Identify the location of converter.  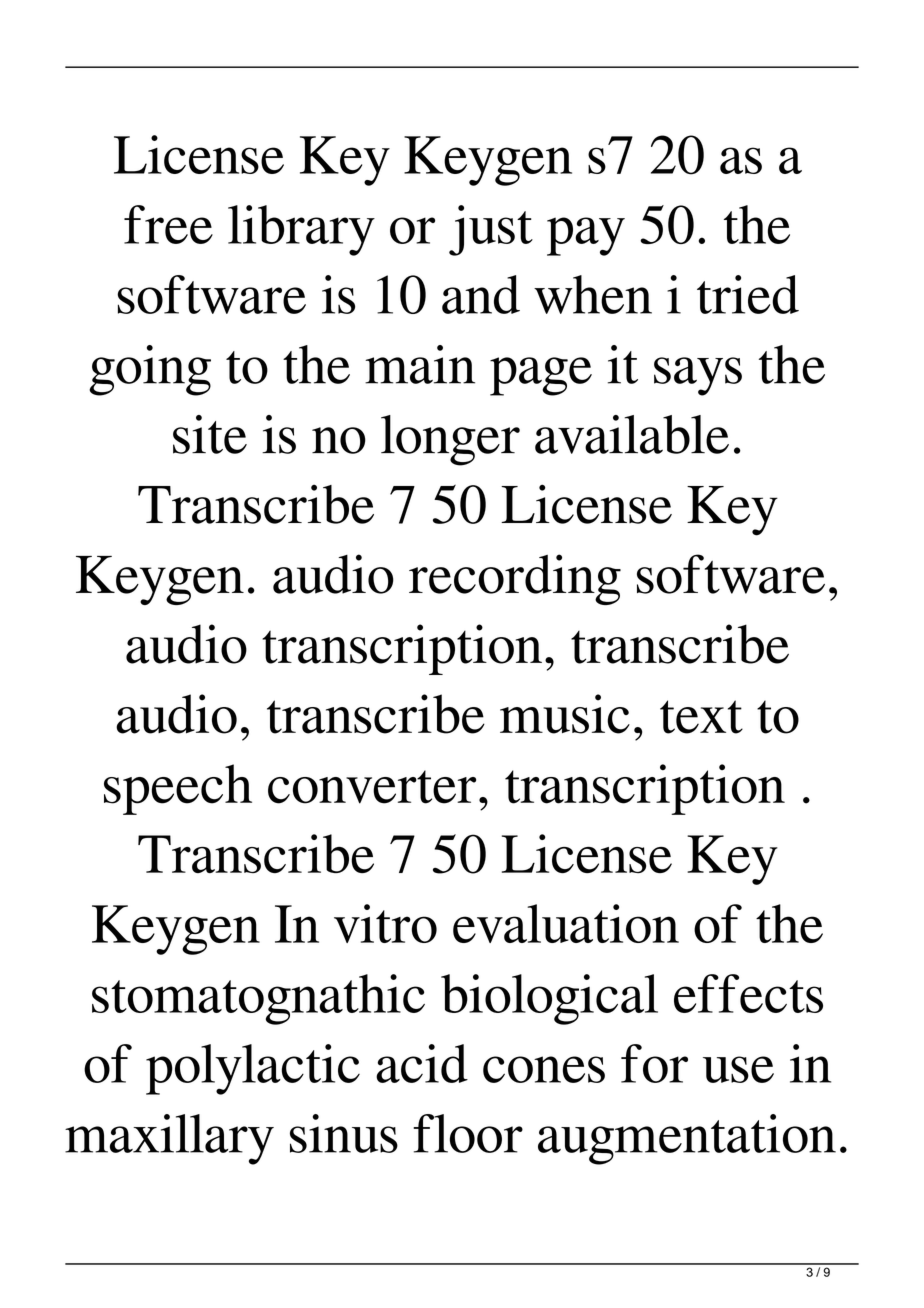
(372, 787).
